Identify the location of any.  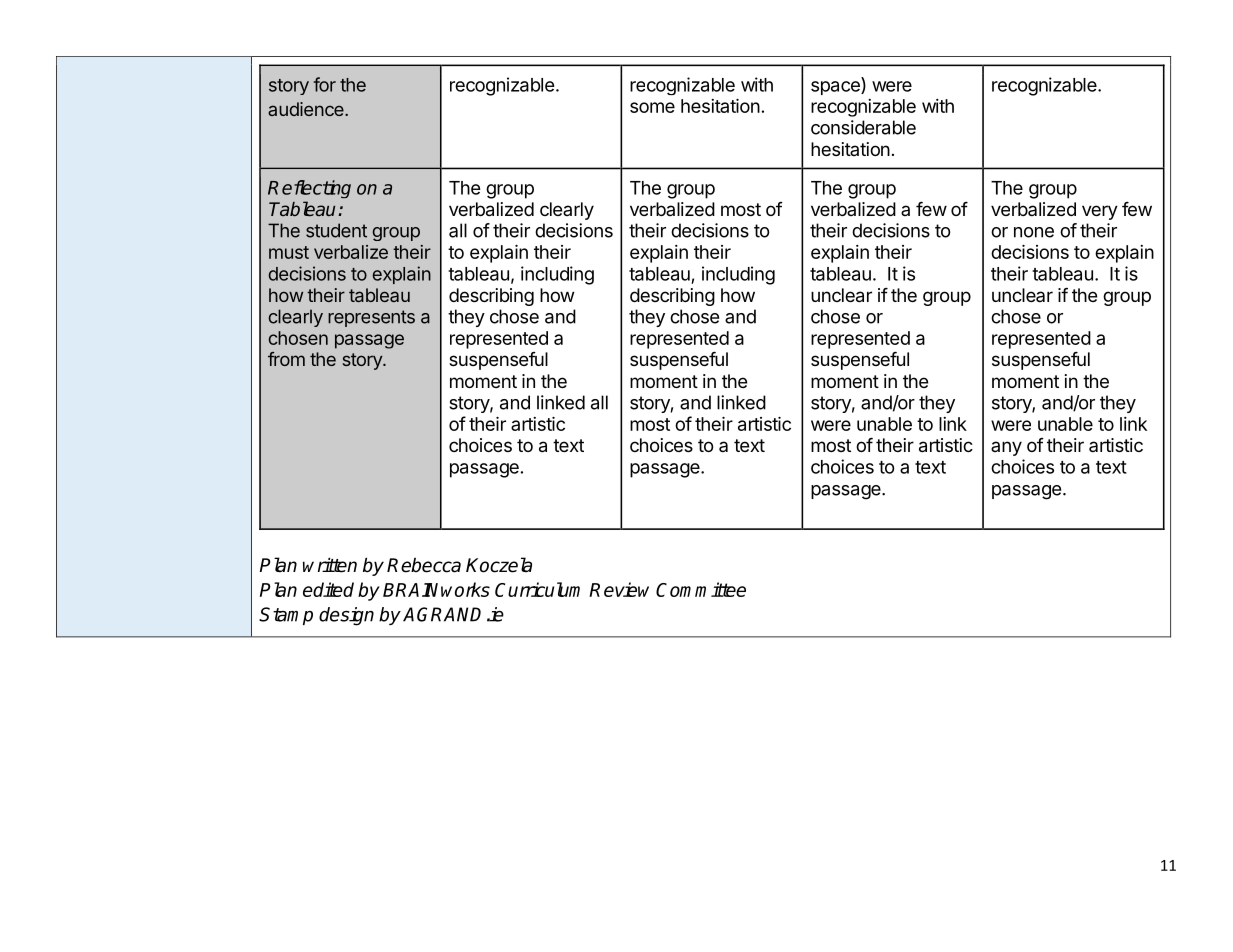
(1006, 448).
